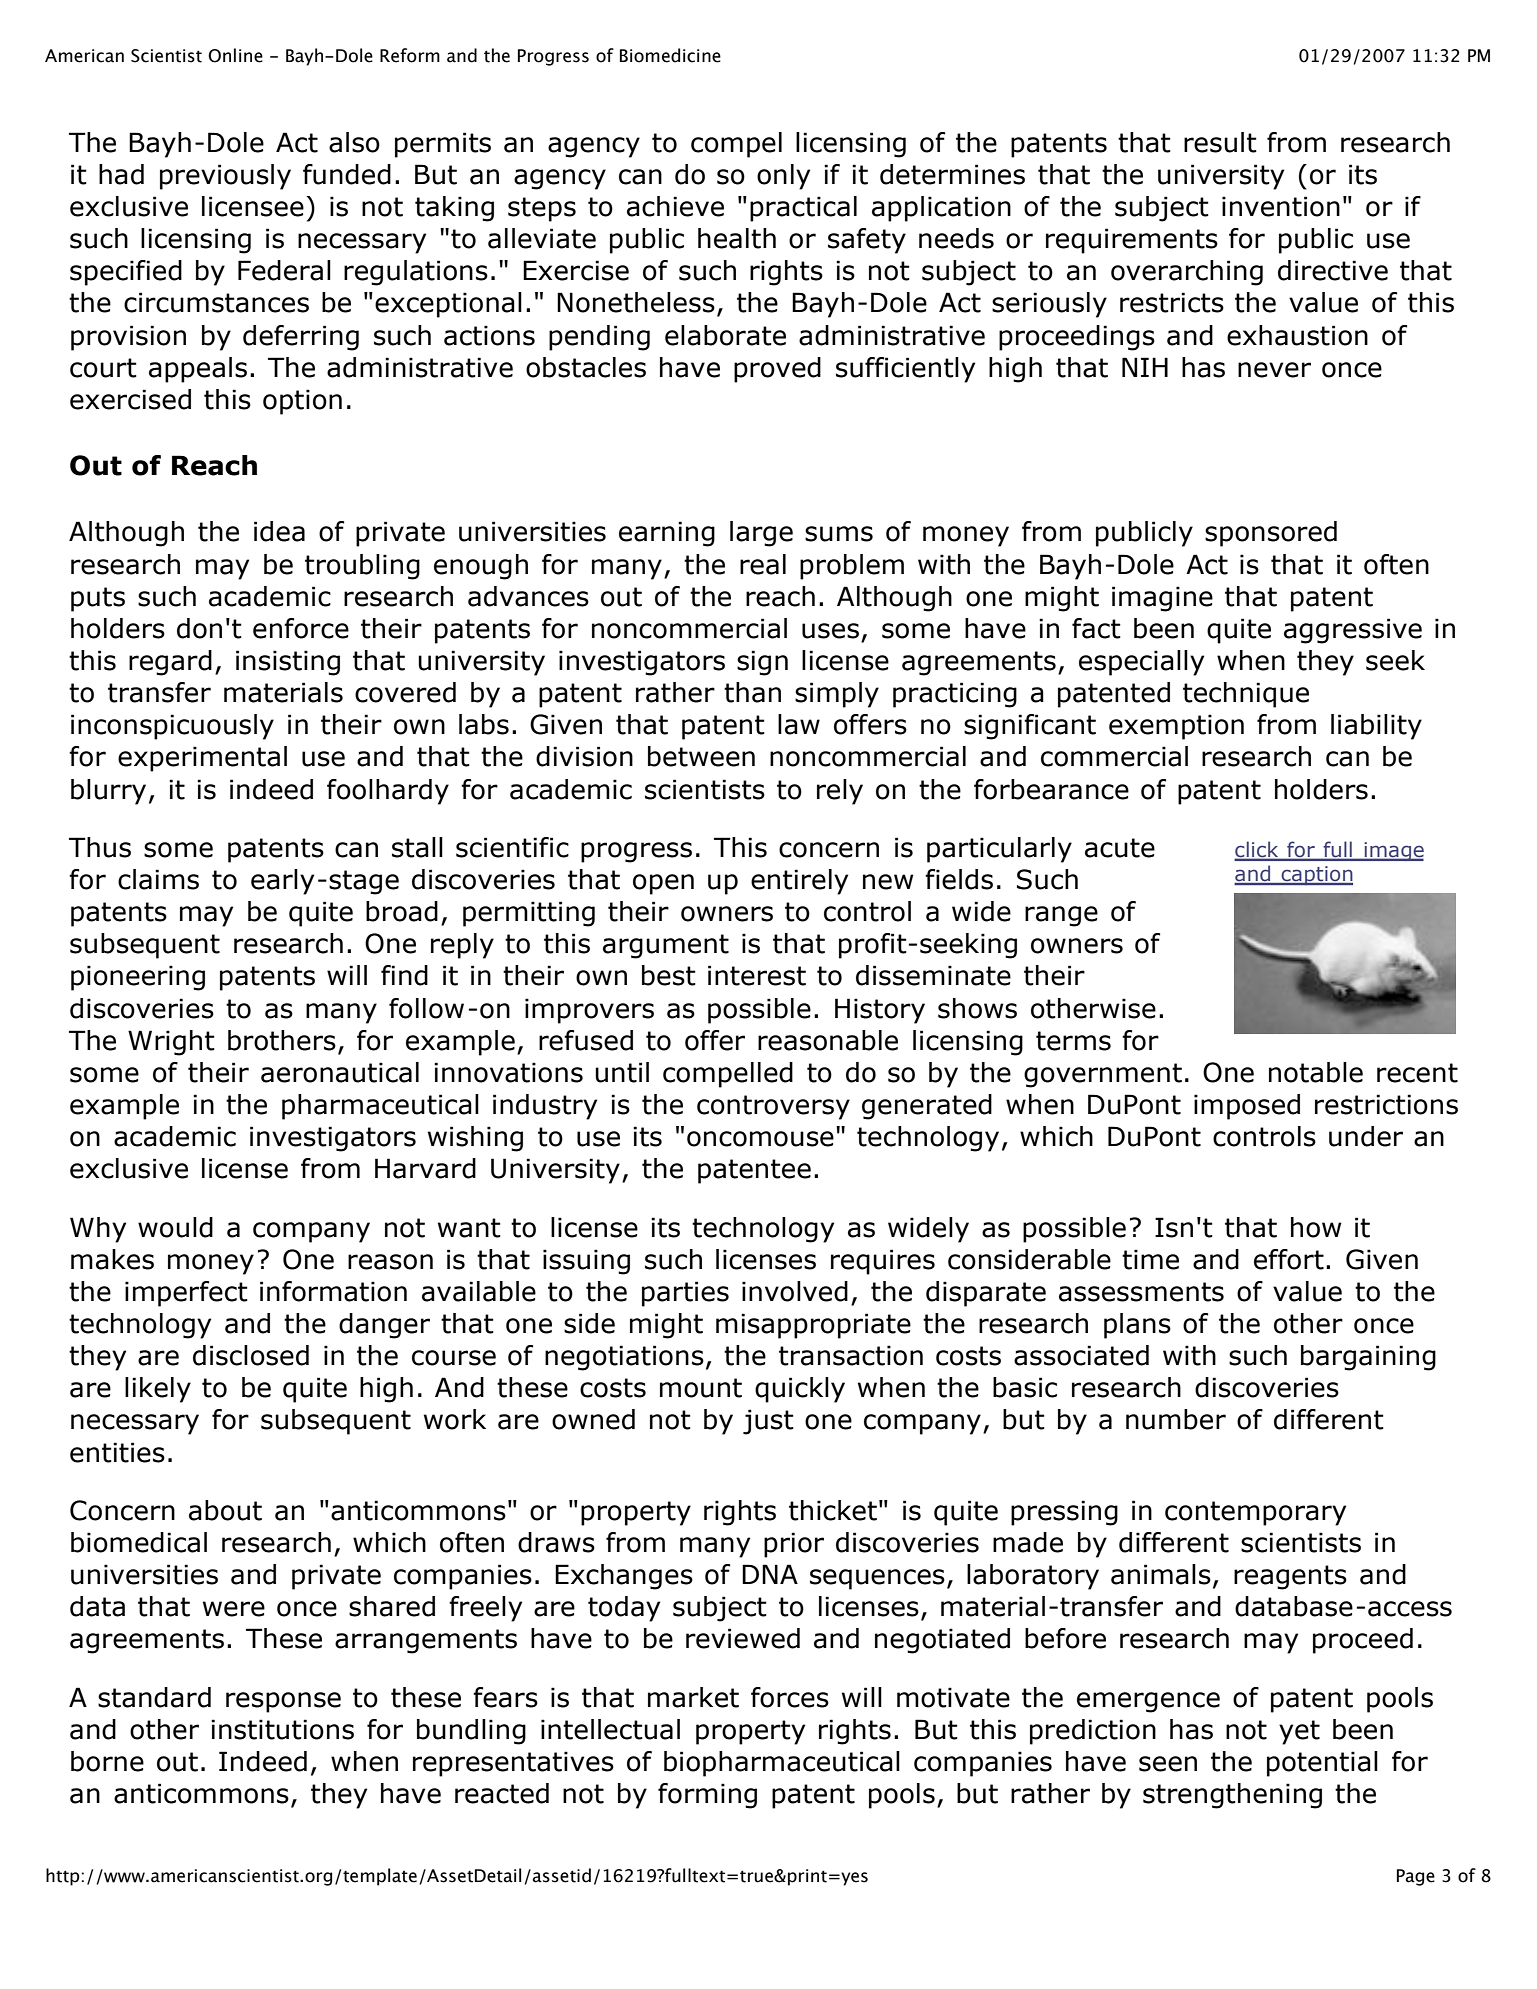 The image size is (1537, 1989). Describe the element at coordinates (783, 177) in the document. I see `only` at that location.
